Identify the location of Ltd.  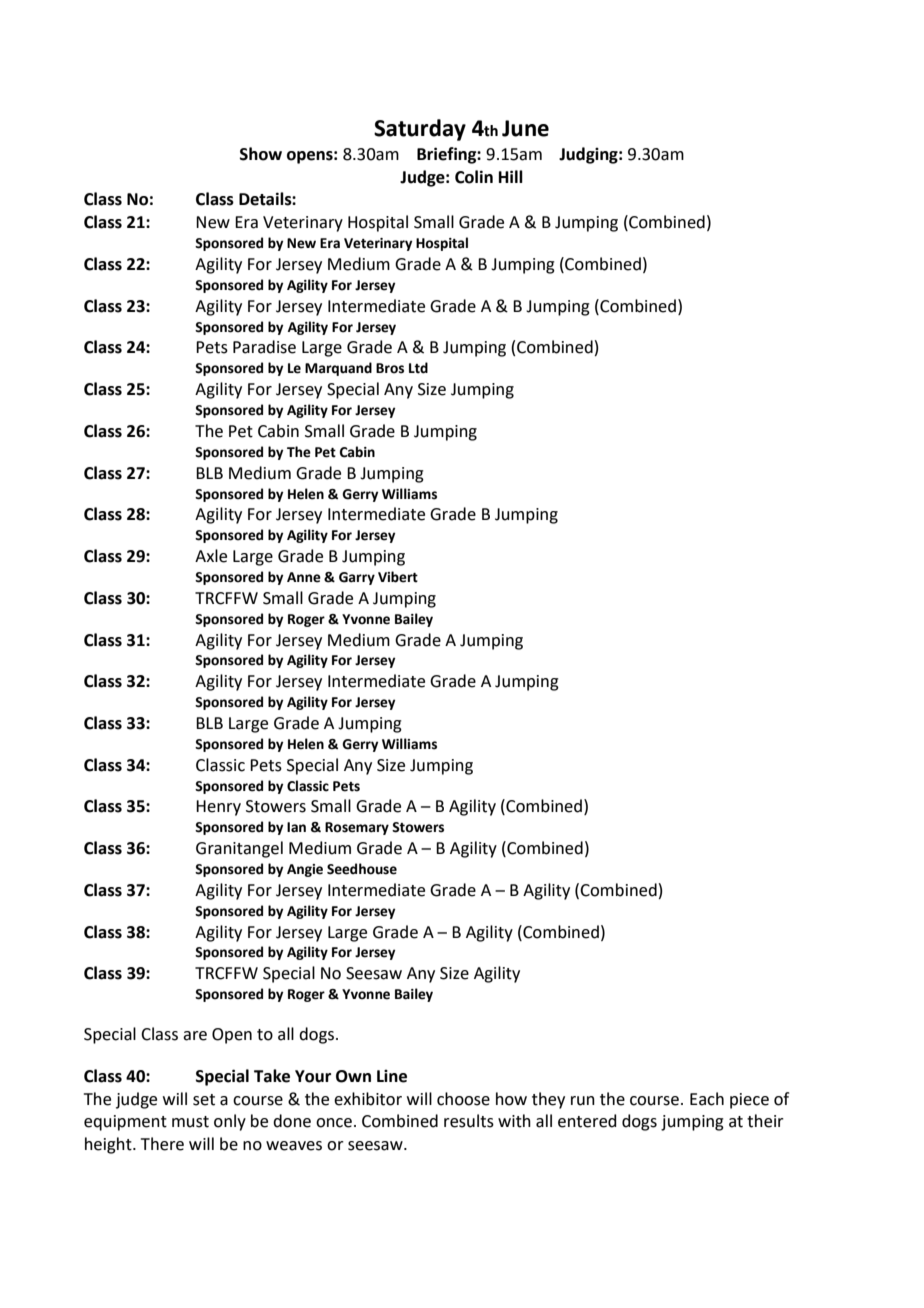
(418, 368).
